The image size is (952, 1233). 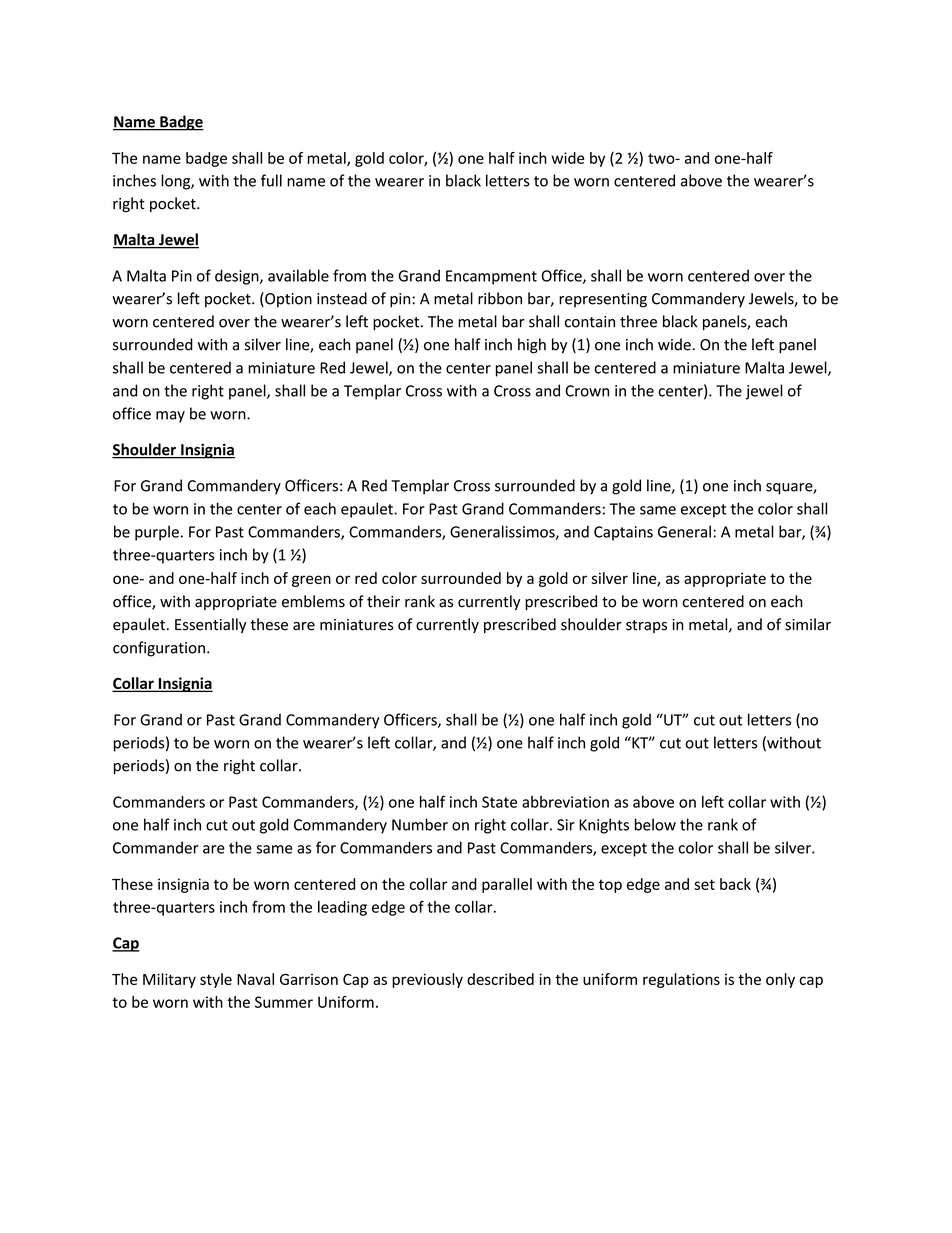 What do you see at coordinates (500, 979) in the document?
I see `described` at bounding box center [500, 979].
